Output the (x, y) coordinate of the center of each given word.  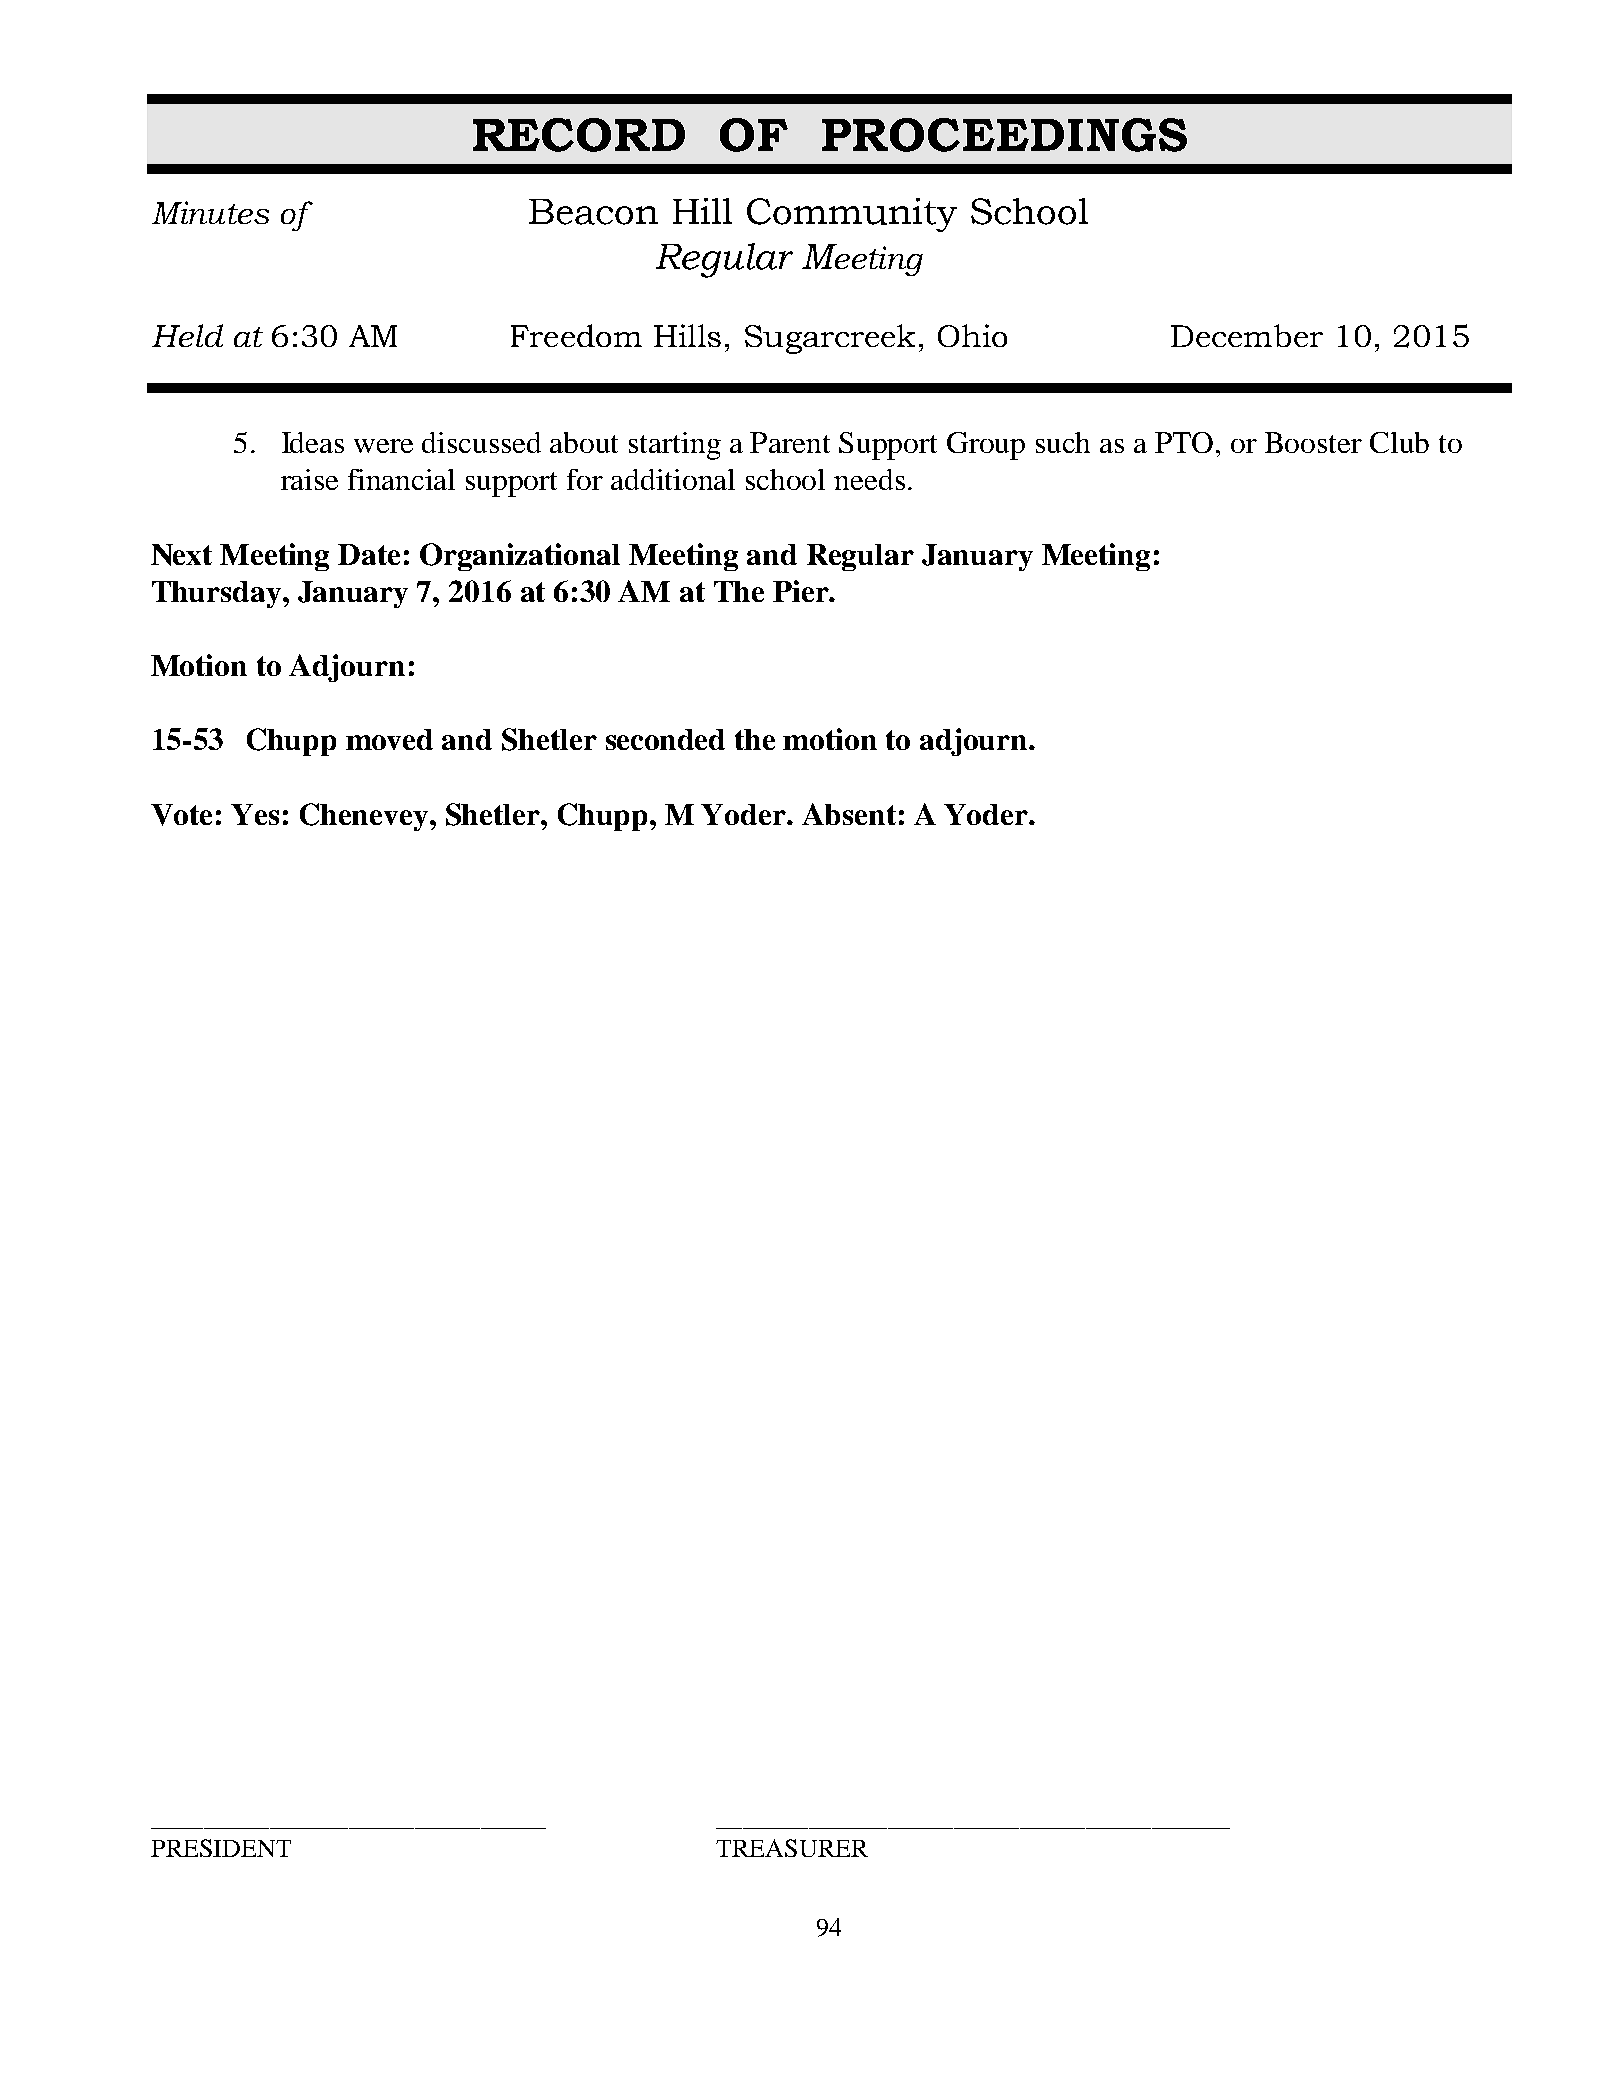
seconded (665, 739)
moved (389, 739)
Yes (255, 814)
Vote (181, 815)
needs (869, 479)
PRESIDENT (221, 1848)
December (1247, 335)
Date (369, 554)
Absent (849, 814)
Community (852, 215)
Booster (1313, 442)
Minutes (210, 212)
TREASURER (792, 1848)
